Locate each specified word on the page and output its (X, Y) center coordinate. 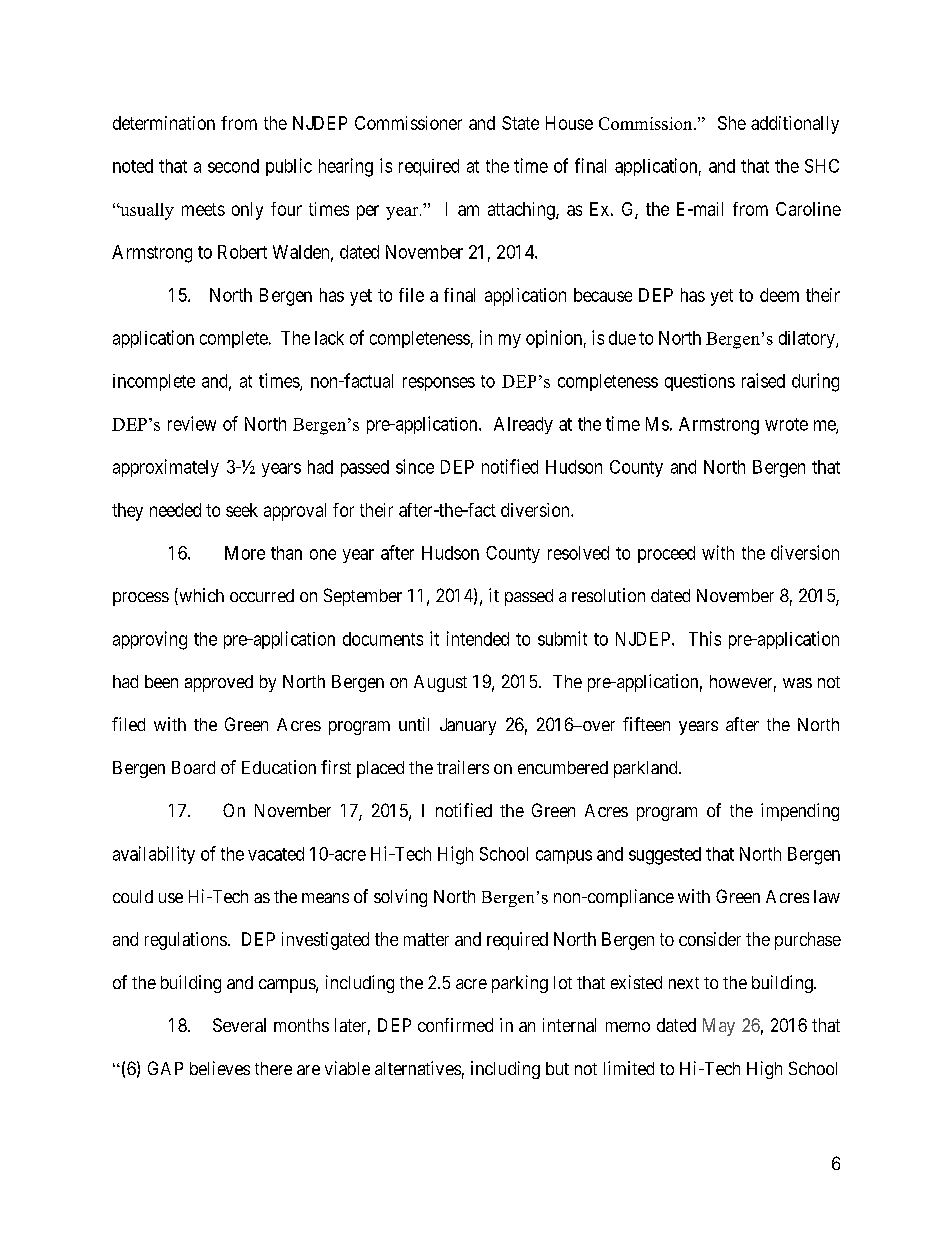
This (705, 638)
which (200, 596)
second (233, 166)
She (732, 123)
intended (478, 638)
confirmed (455, 1025)
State (520, 123)
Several (239, 1025)
